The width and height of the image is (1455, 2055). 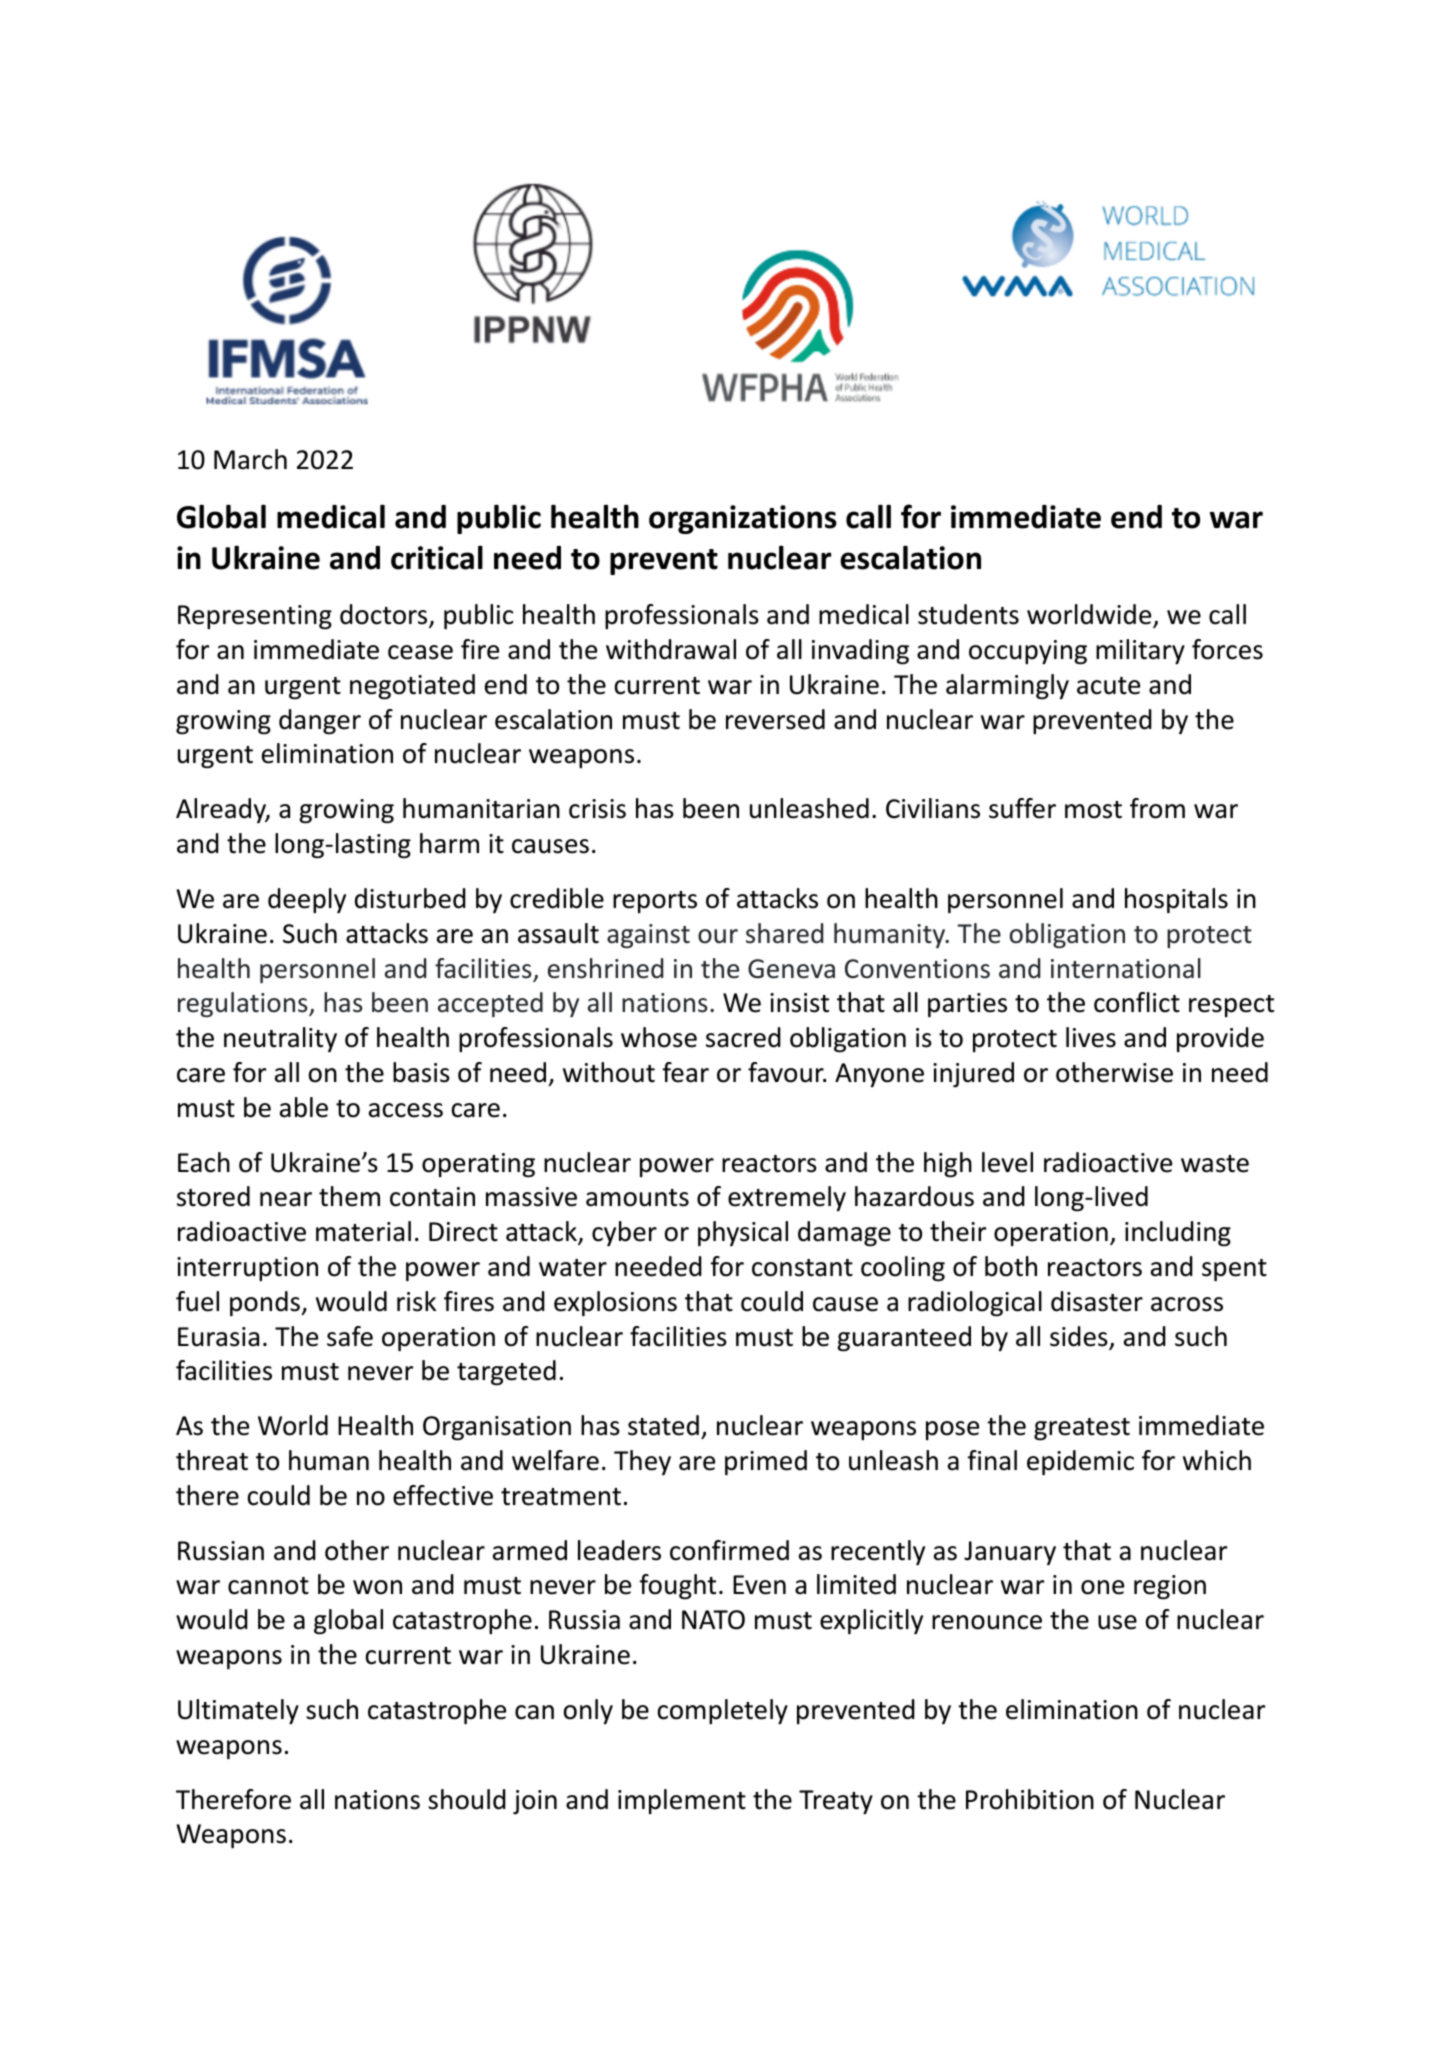 I want to click on able, so click(x=304, y=1107).
